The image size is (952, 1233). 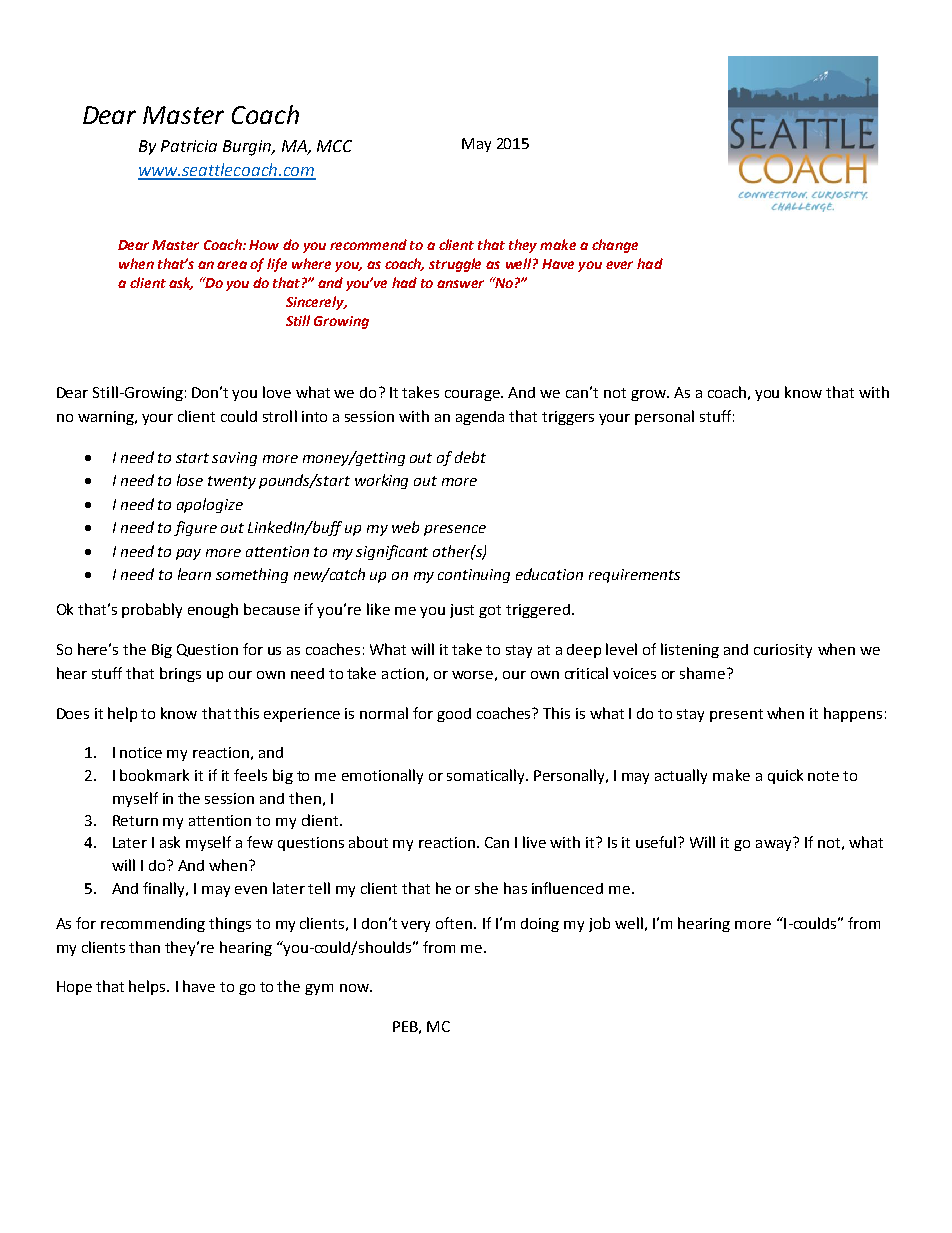 I want to click on than, so click(x=144, y=947).
